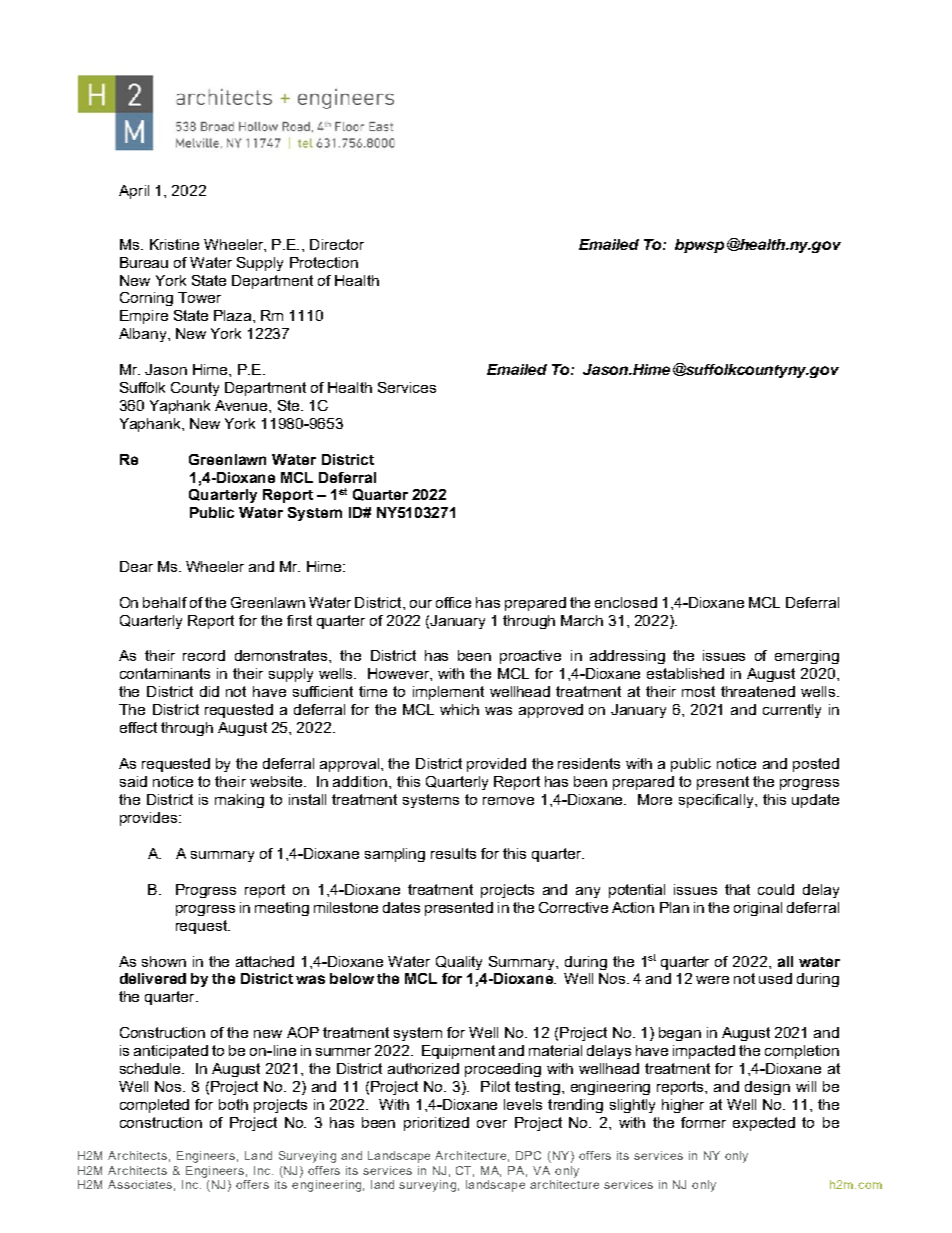 The height and width of the document is (1233, 952). Describe the element at coordinates (209, 691) in the document. I see `did` at that location.
